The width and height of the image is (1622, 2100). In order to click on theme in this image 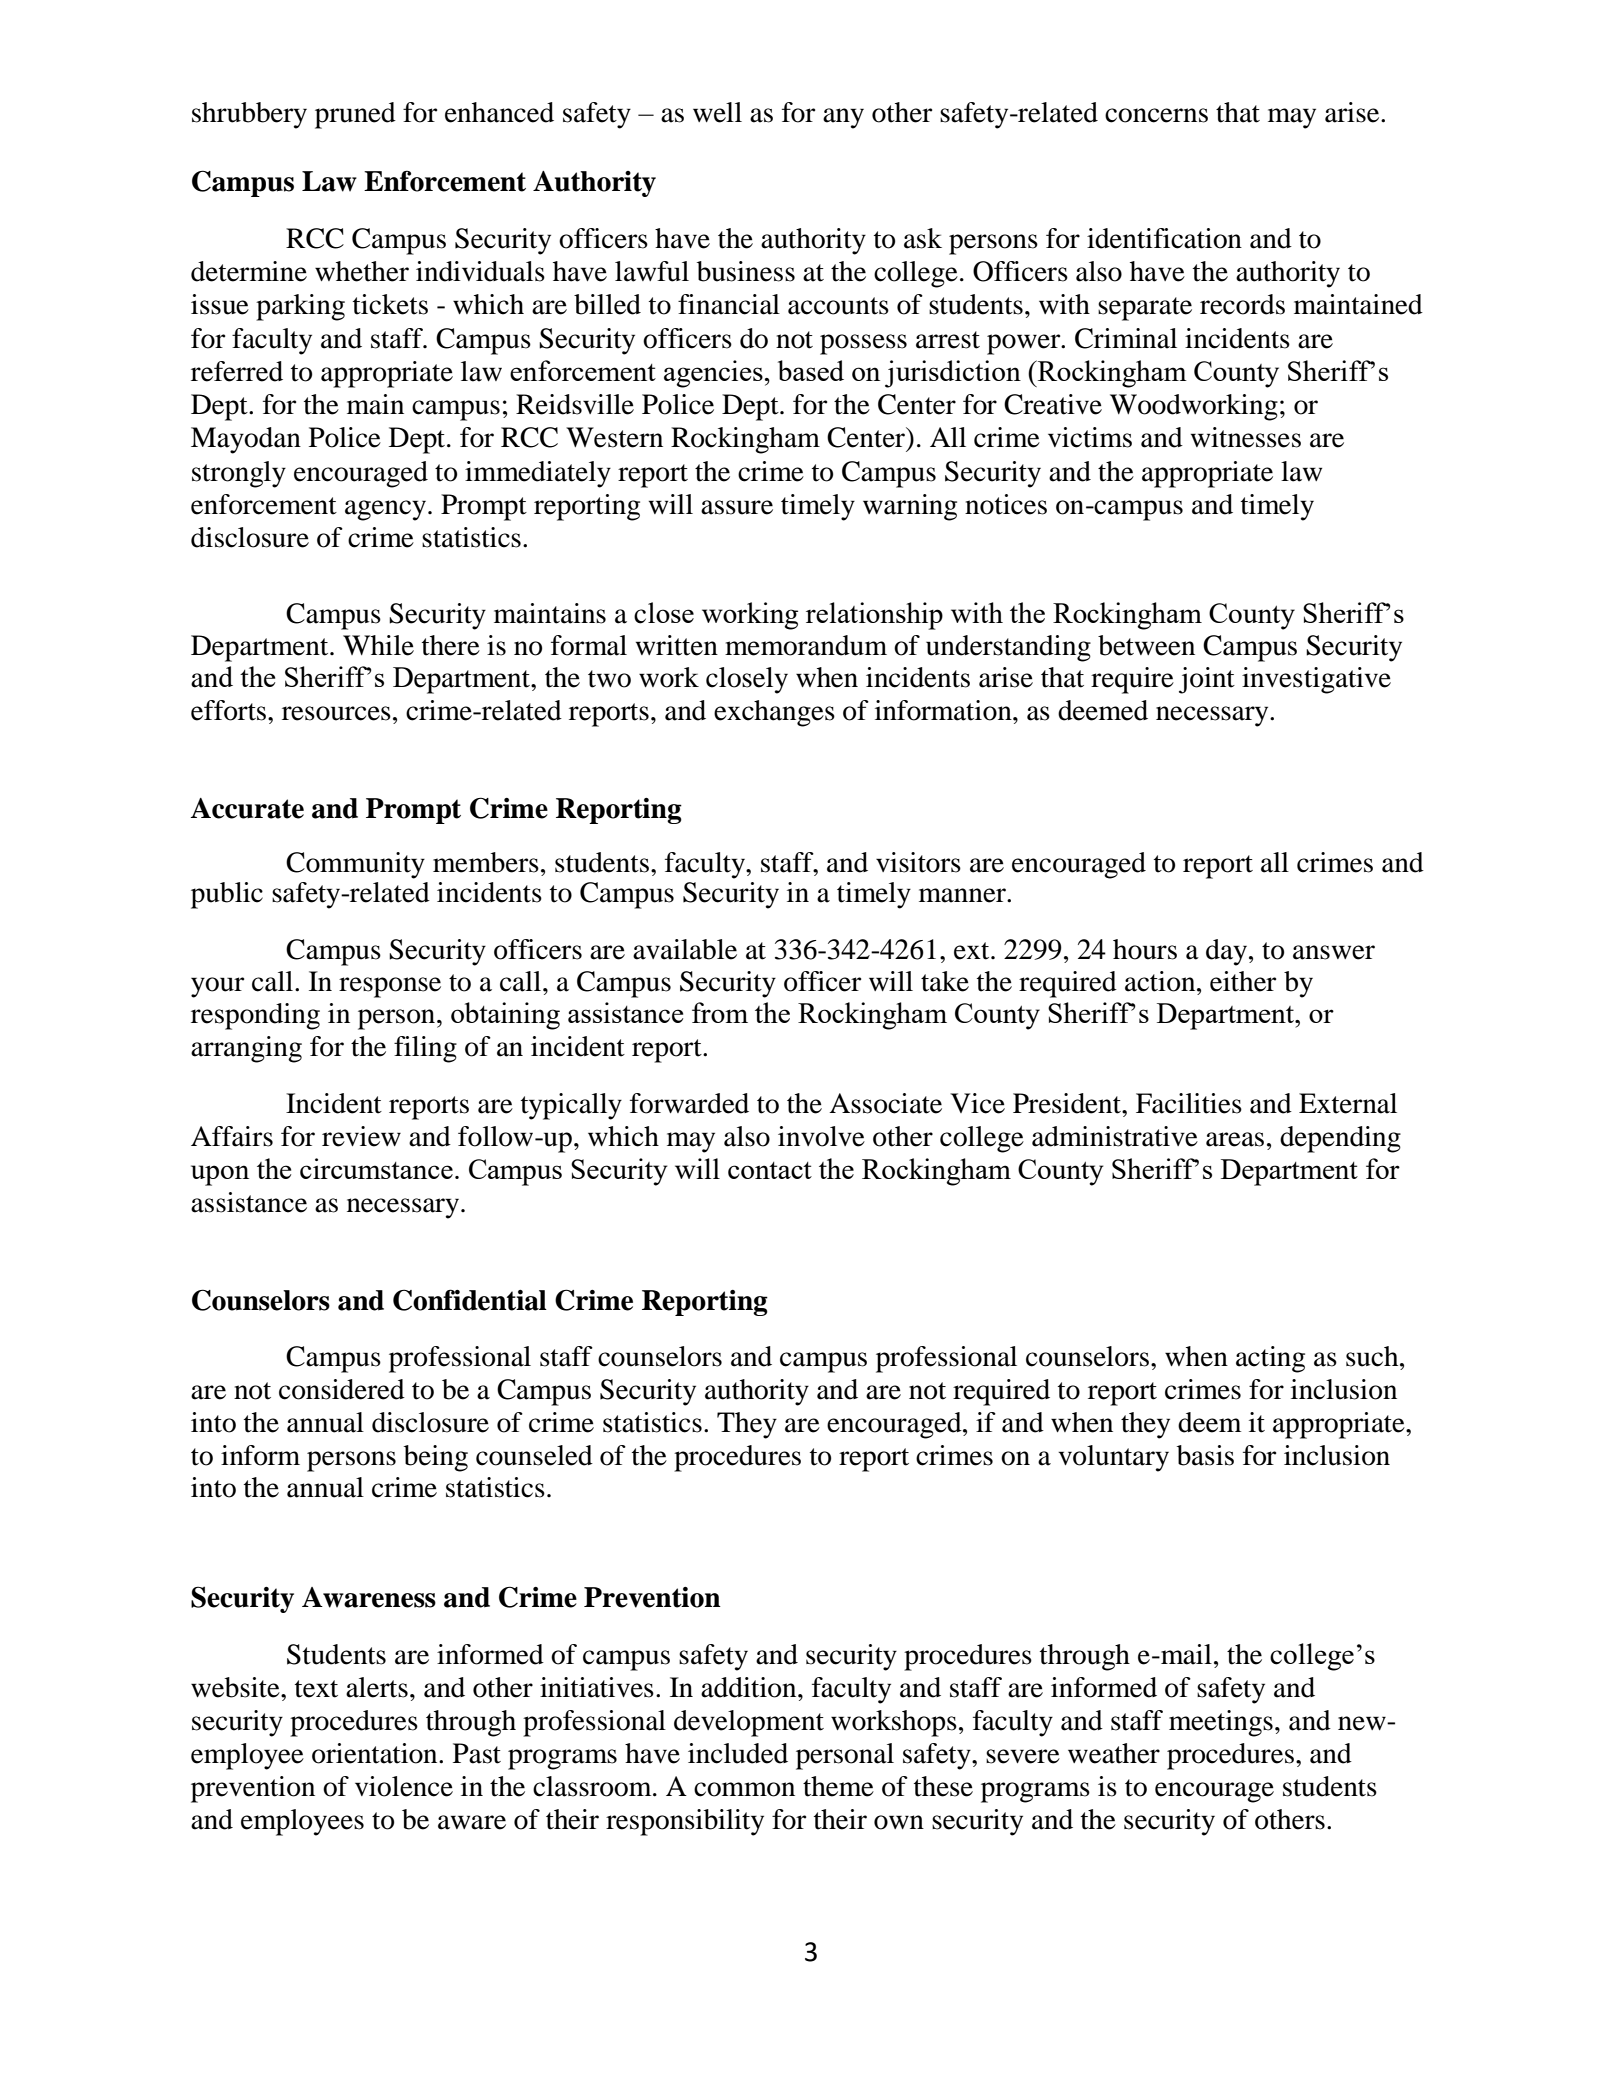, I will do `click(838, 1786)`.
